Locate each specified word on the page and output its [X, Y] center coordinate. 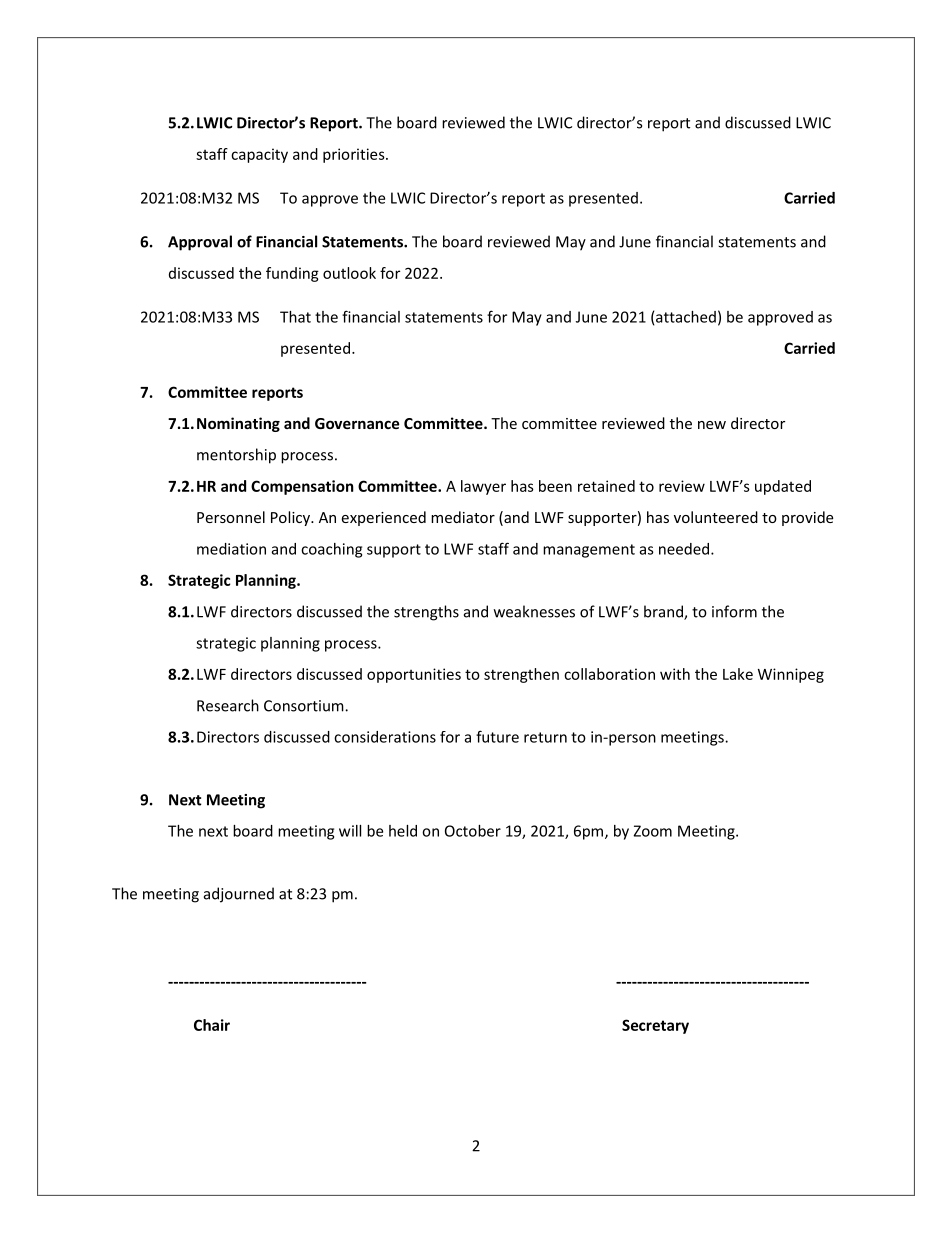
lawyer [483, 487]
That [295, 317]
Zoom [652, 831]
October [473, 831]
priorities [355, 155]
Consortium [305, 706]
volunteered [716, 517]
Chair [212, 1025]
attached [686, 317]
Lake [738, 674]
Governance [357, 423]
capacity [259, 155]
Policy [291, 518]
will [350, 831]
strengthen [521, 675]
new [712, 425]
